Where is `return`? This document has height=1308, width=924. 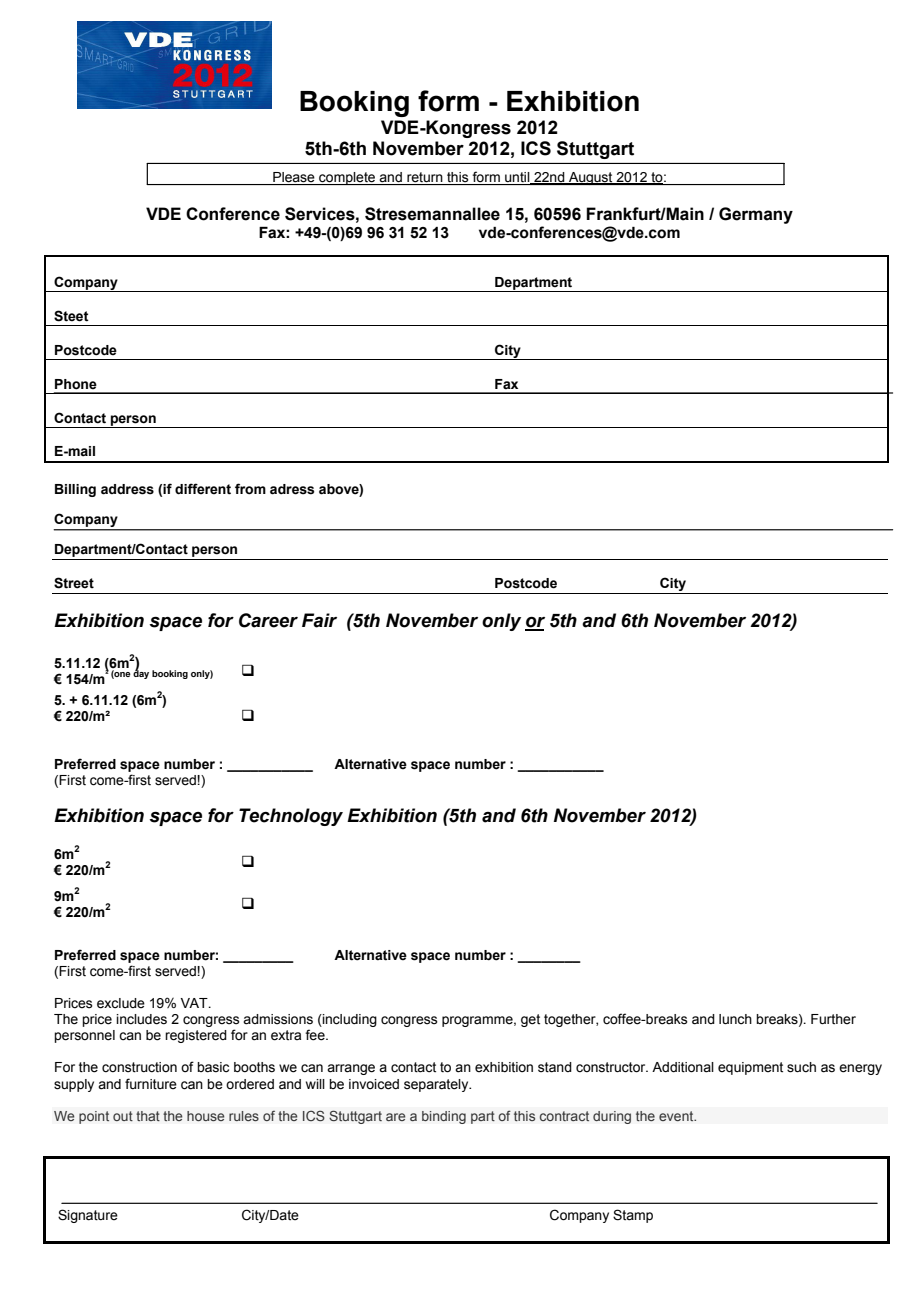
return is located at coordinates (424, 177).
